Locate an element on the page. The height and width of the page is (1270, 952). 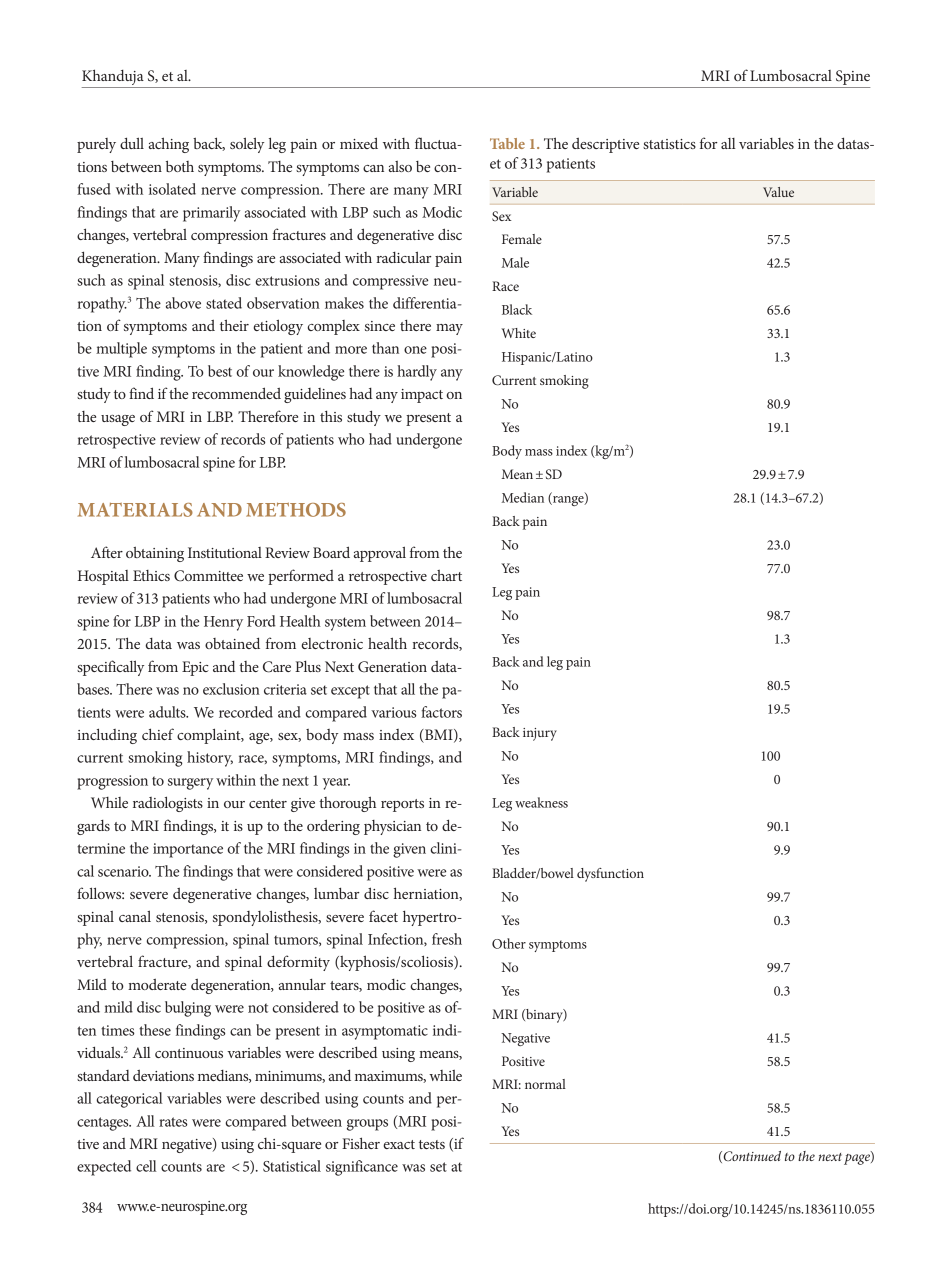
moderate is located at coordinates (157, 984).
